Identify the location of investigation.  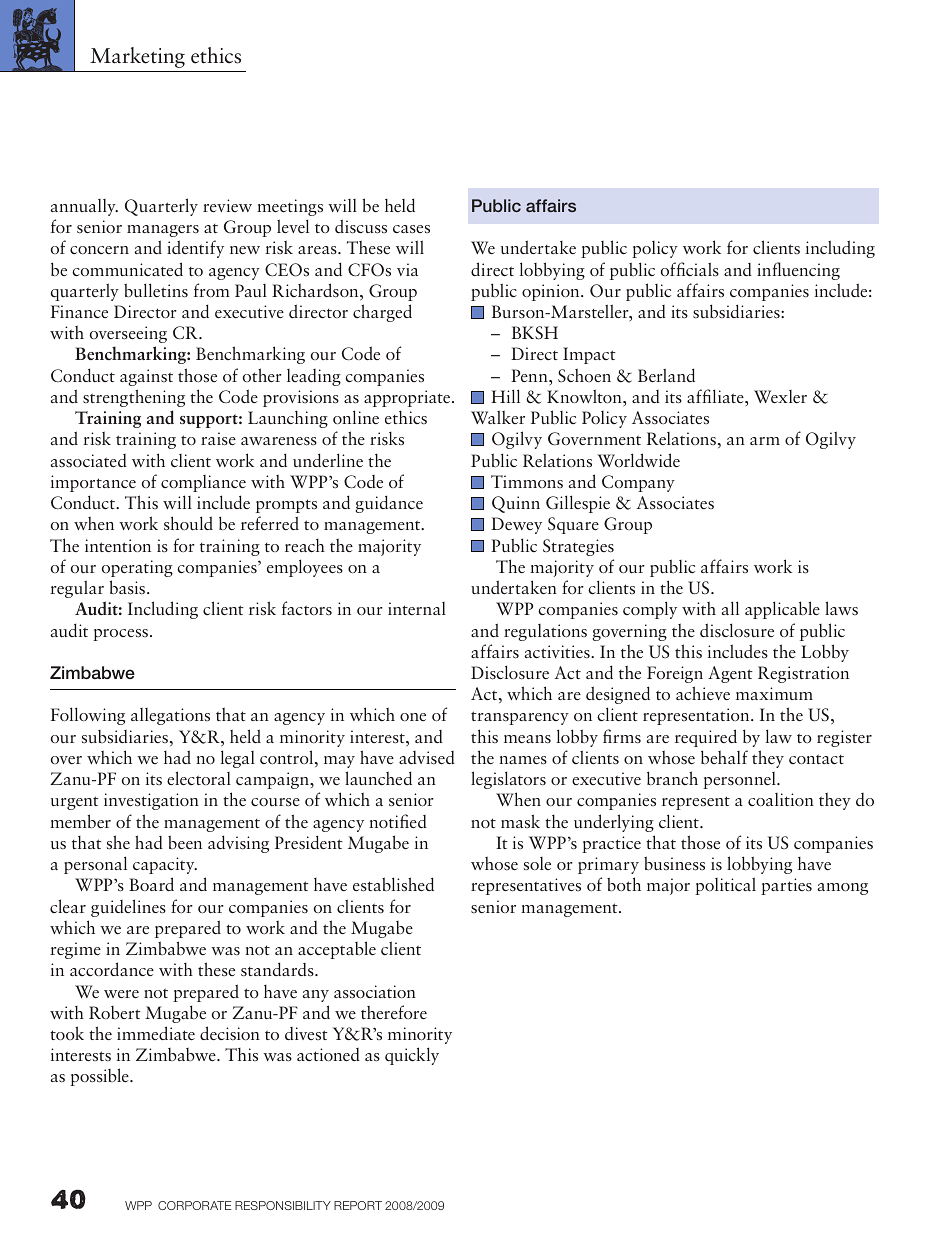
(151, 801).
